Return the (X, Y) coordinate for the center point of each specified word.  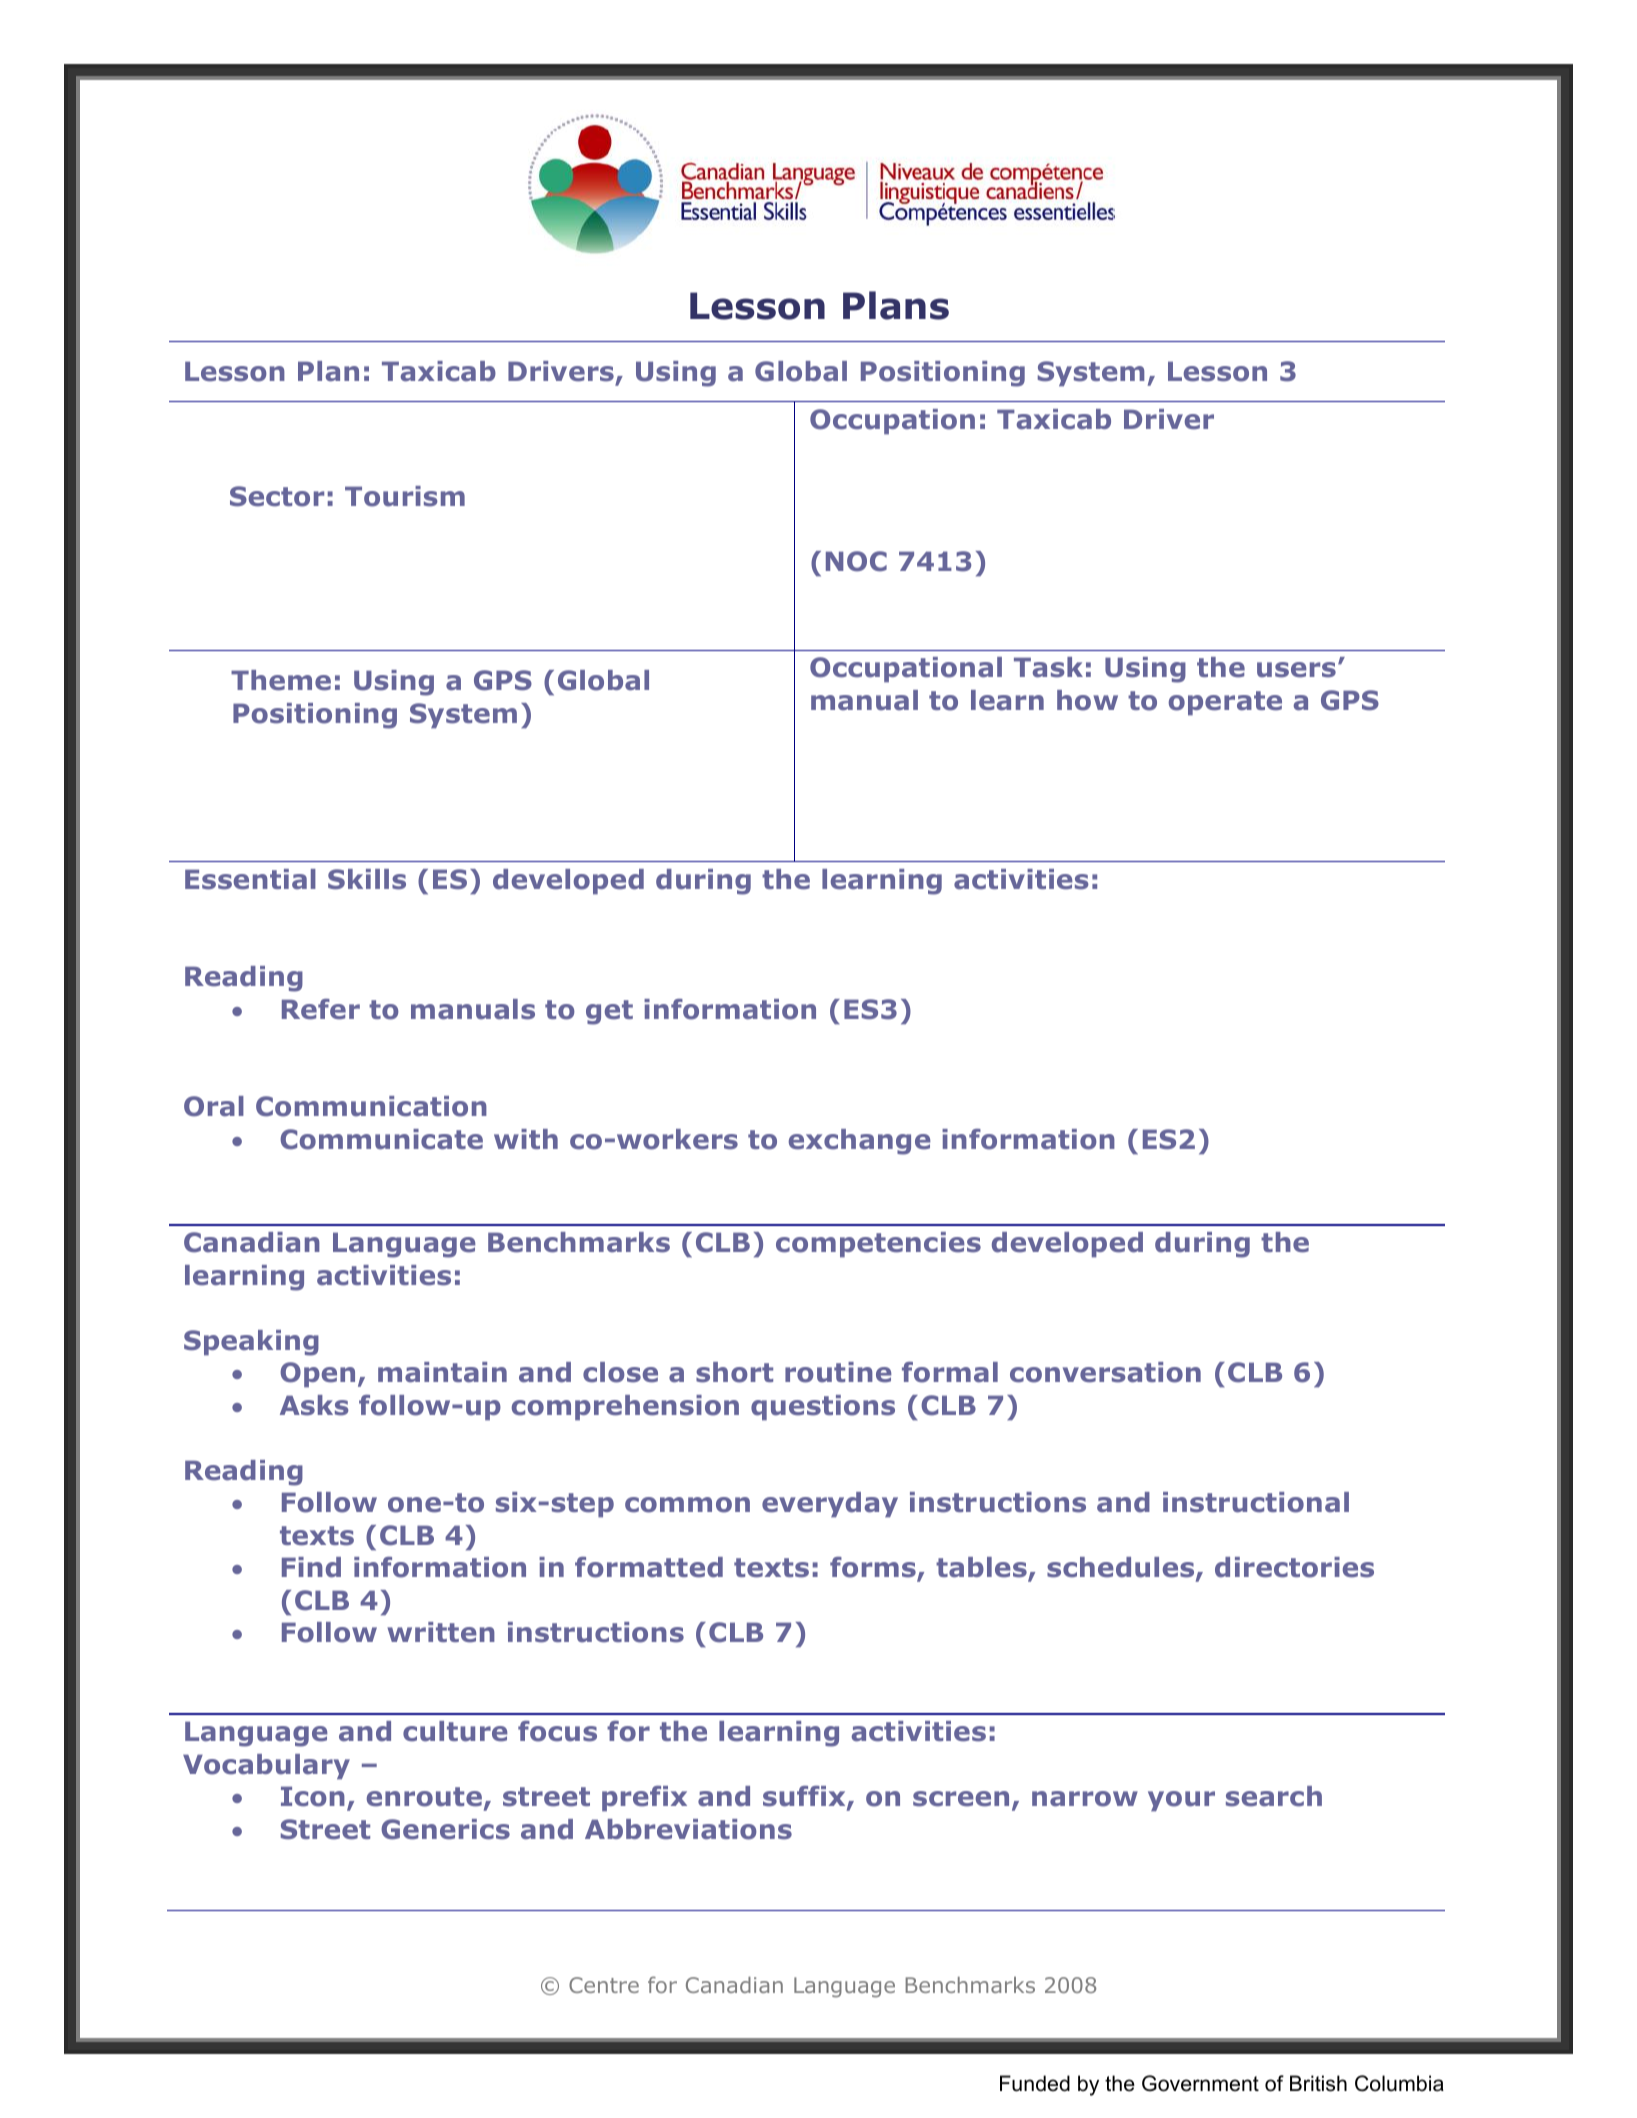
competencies (878, 1245)
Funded (1035, 2083)
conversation (1105, 1372)
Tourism (405, 496)
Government (1200, 2083)
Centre (604, 1985)
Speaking (251, 1343)
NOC (856, 561)
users (1296, 670)
